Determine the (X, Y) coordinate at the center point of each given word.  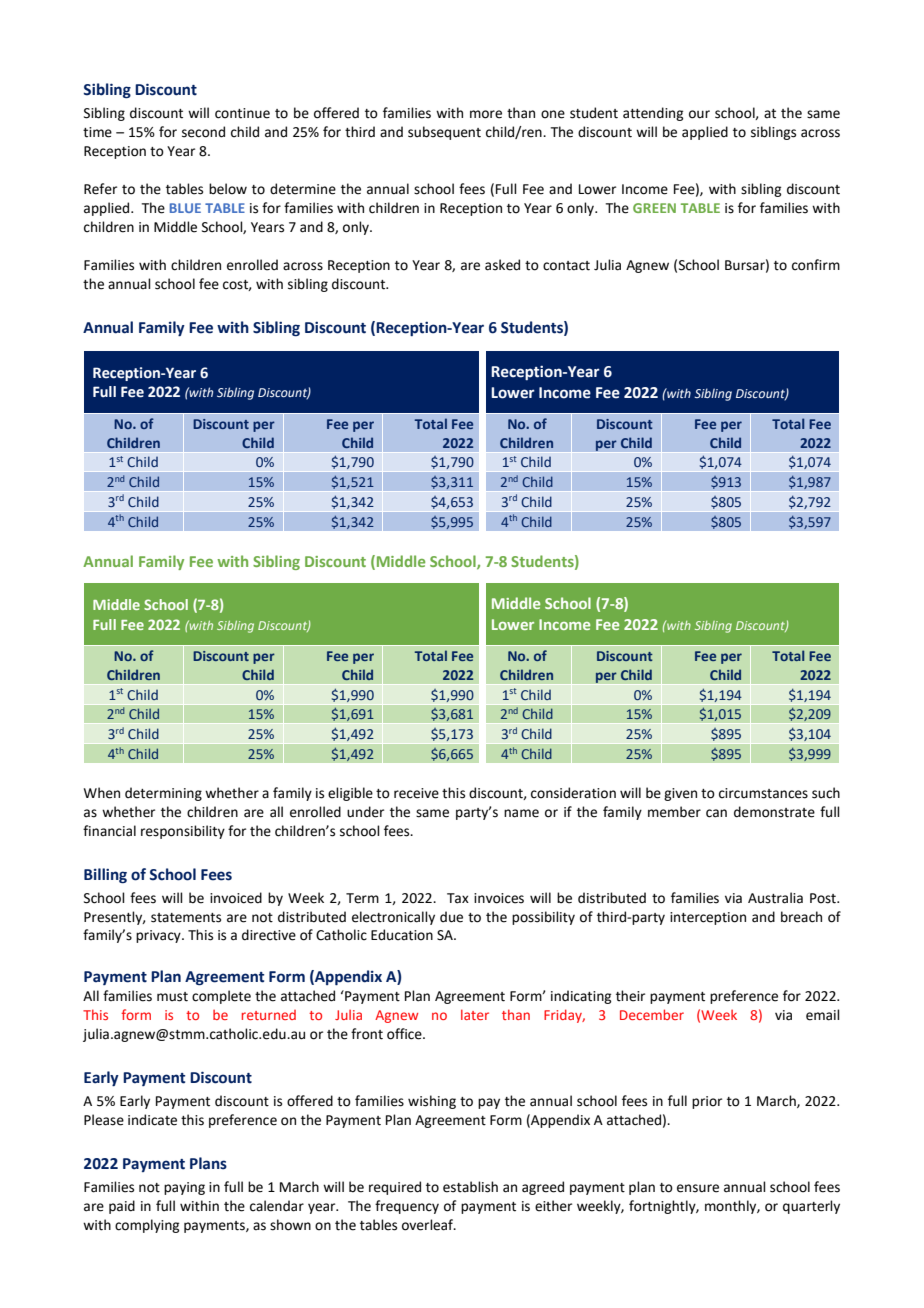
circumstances (763, 793)
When (102, 793)
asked (502, 265)
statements (186, 918)
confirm (816, 265)
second (203, 132)
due (451, 917)
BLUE (185, 208)
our (699, 114)
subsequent (444, 133)
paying (184, 1188)
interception (708, 918)
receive (416, 793)
